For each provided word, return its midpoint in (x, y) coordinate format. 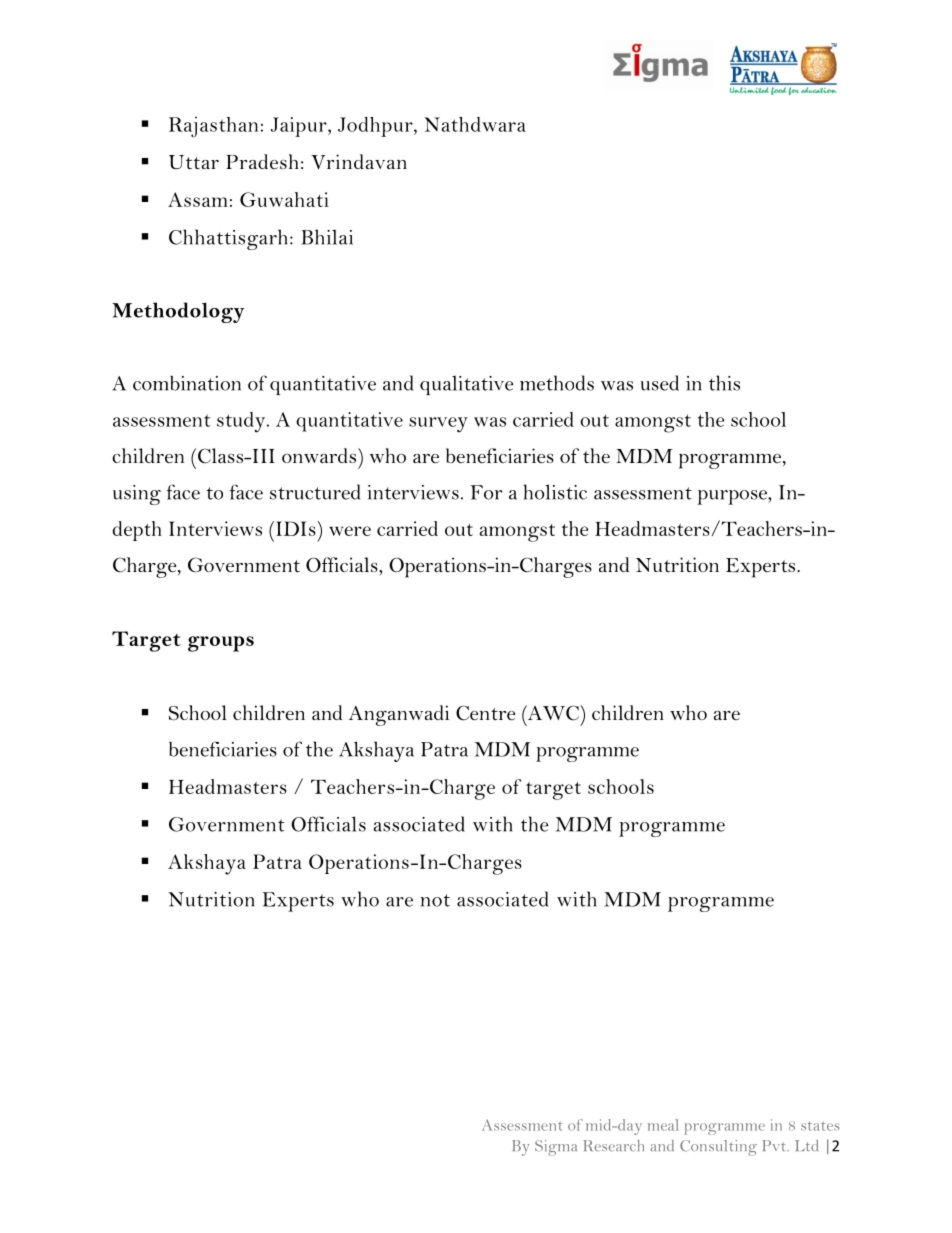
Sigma (556, 1148)
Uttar (194, 162)
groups (221, 644)
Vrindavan (359, 161)
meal (663, 1125)
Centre (485, 713)
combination (187, 383)
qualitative (467, 385)
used (660, 383)
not (435, 900)
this (724, 383)
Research (613, 1145)
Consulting (718, 1148)
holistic (555, 492)
